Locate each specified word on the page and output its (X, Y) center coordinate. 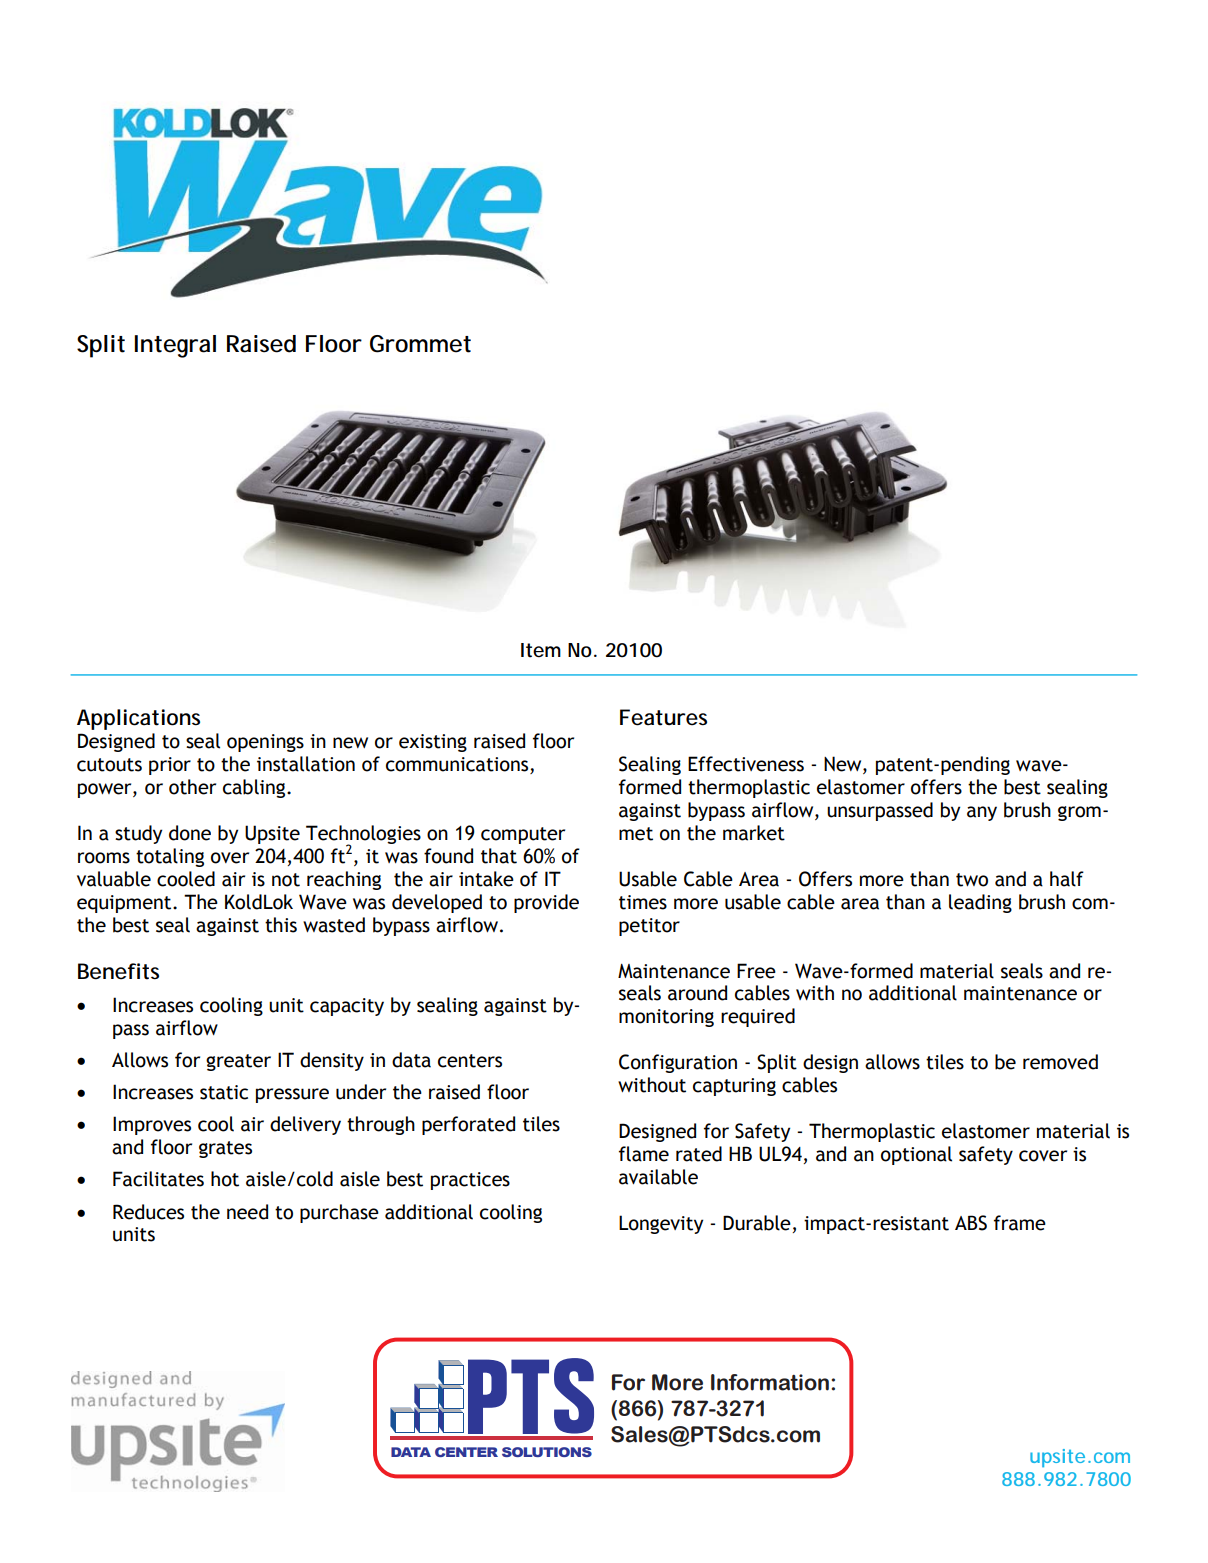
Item (541, 650)
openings (265, 743)
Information (770, 1382)
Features (663, 717)
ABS (971, 1223)
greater (238, 1062)
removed (1060, 1062)
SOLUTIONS (547, 1452)
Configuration (678, 1063)
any (982, 813)
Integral (175, 346)
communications (458, 765)
